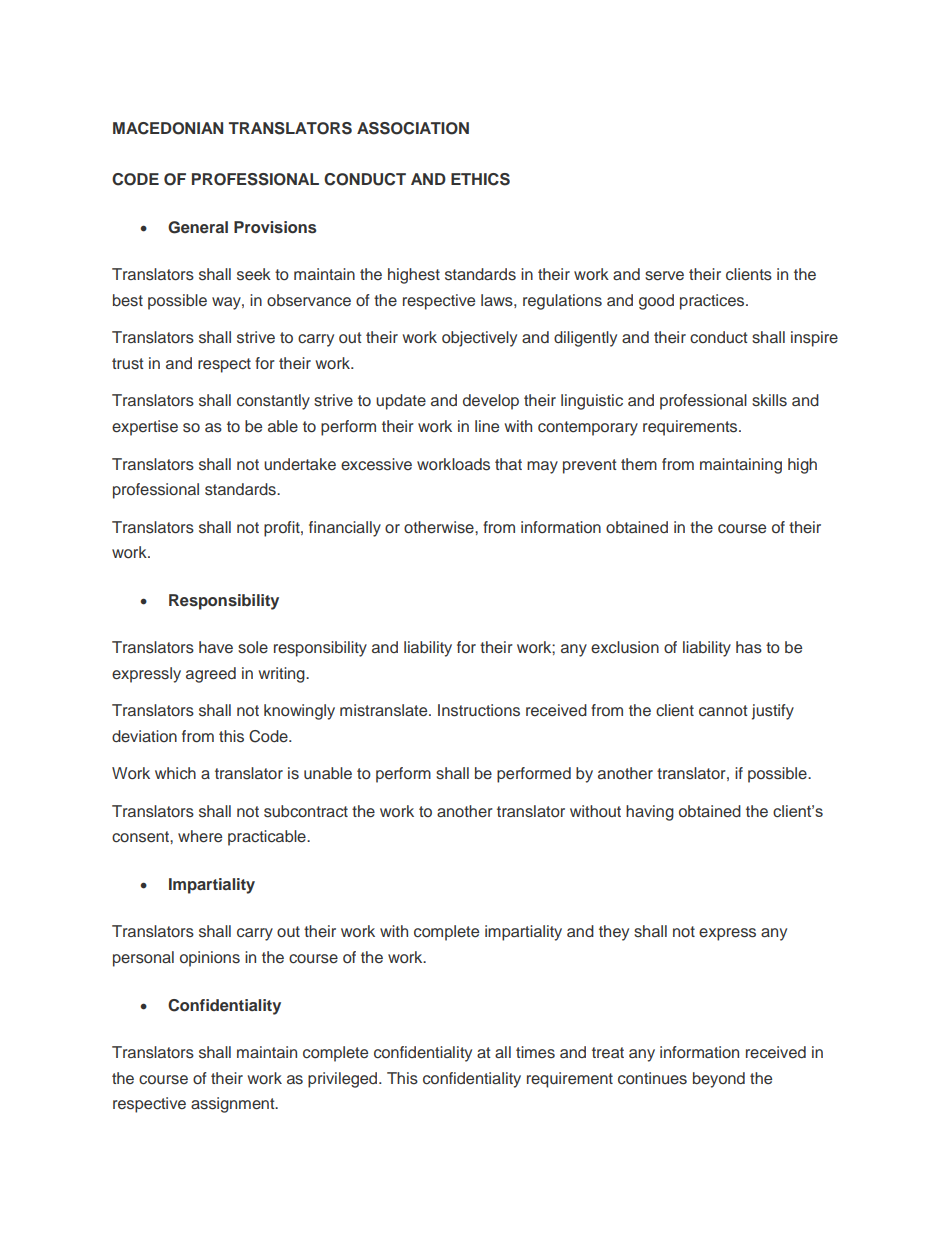  I want to click on times, so click(535, 1052).
